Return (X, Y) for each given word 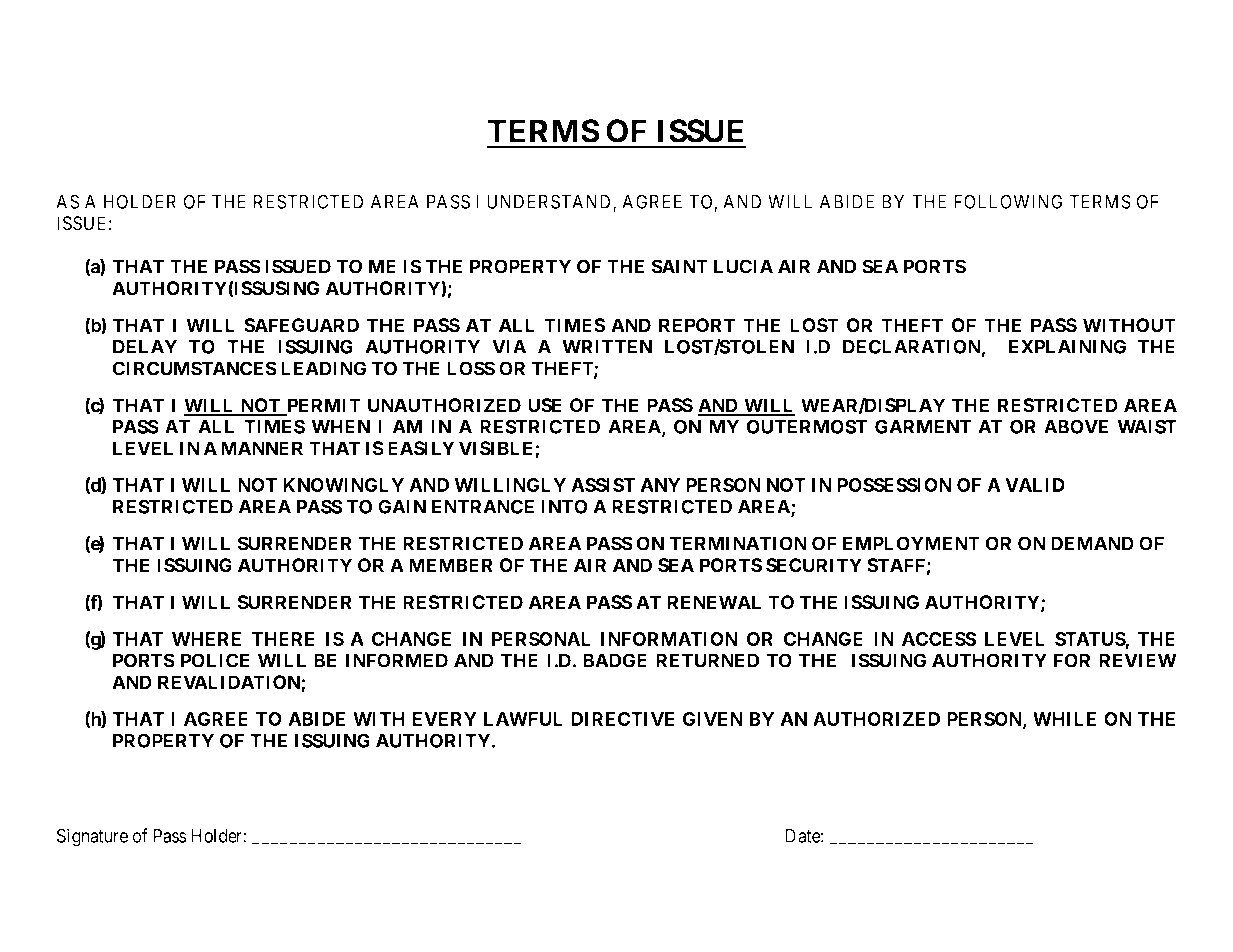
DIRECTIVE (623, 719)
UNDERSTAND (550, 202)
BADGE (615, 660)
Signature (92, 837)
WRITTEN (607, 347)
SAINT (679, 266)
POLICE (215, 660)
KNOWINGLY (343, 485)
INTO (564, 506)
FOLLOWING (1008, 201)
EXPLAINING (1067, 346)
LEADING (323, 368)
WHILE (1064, 719)
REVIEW (1137, 660)
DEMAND (1092, 543)
